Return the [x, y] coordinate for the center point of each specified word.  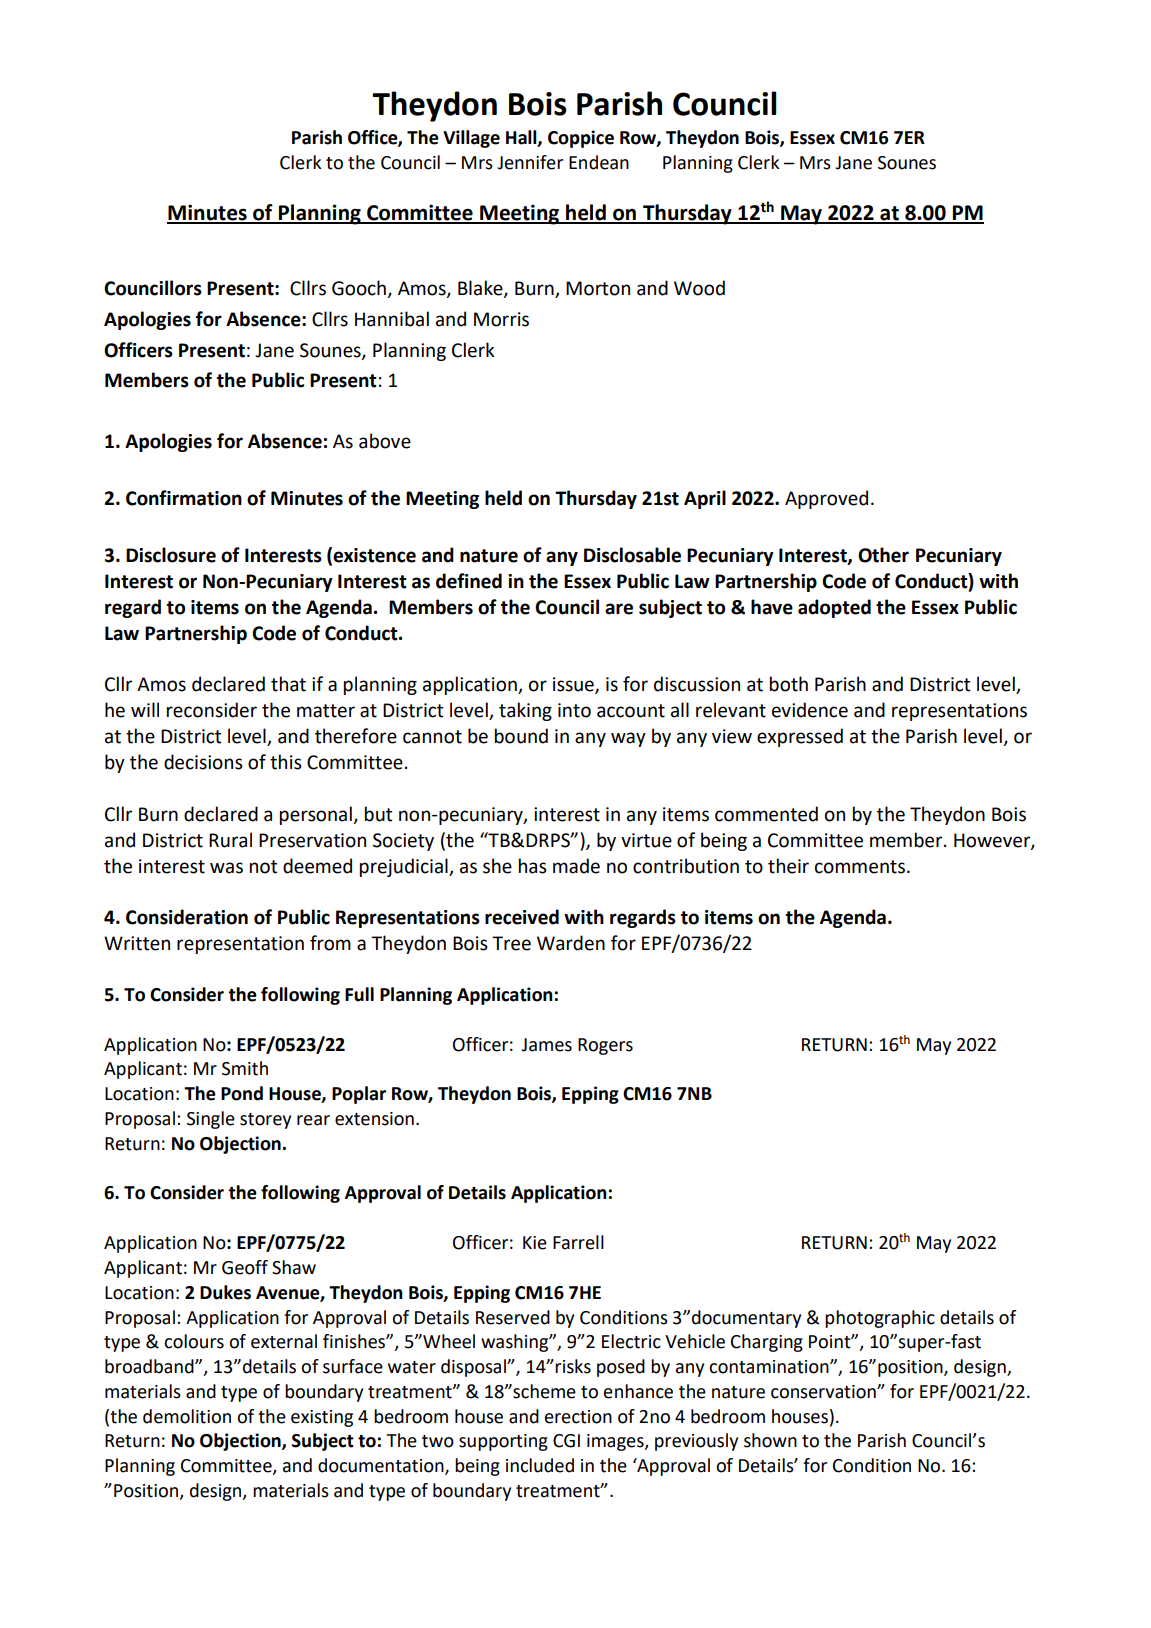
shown [770, 1440]
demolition [187, 1416]
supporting [503, 1442]
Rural [230, 840]
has [533, 866]
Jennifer [530, 162]
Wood [699, 288]
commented [766, 814]
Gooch [360, 289]
